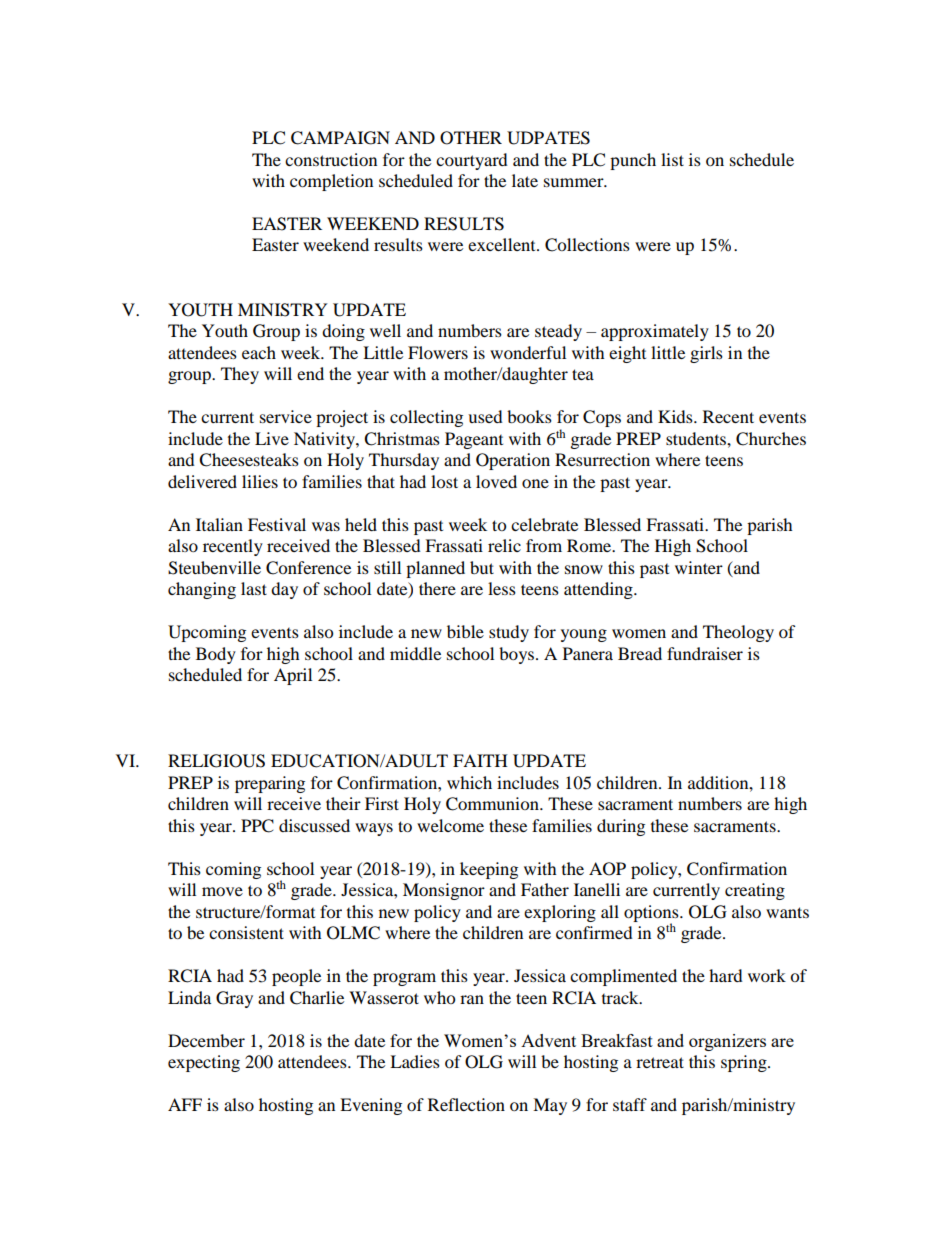 The height and width of the image is (1233, 952). What do you see at coordinates (672, 159) in the image?
I see `list` at bounding box center [672, 159].
